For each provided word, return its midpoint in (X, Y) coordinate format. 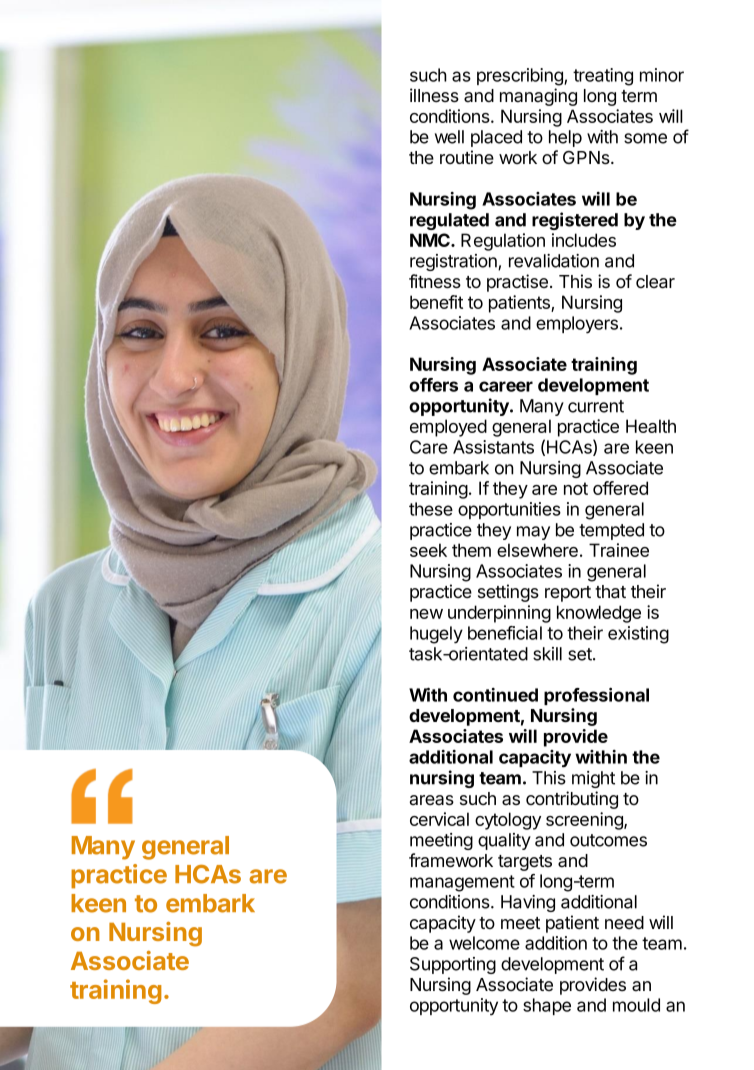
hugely (436, 635)
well (449, 137)
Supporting (453, 965)
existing (638, 635)
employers (577, 325)
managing (538, 97)
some (645, 138)
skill (547, 654)
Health (651, 426)
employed (448, 428)
